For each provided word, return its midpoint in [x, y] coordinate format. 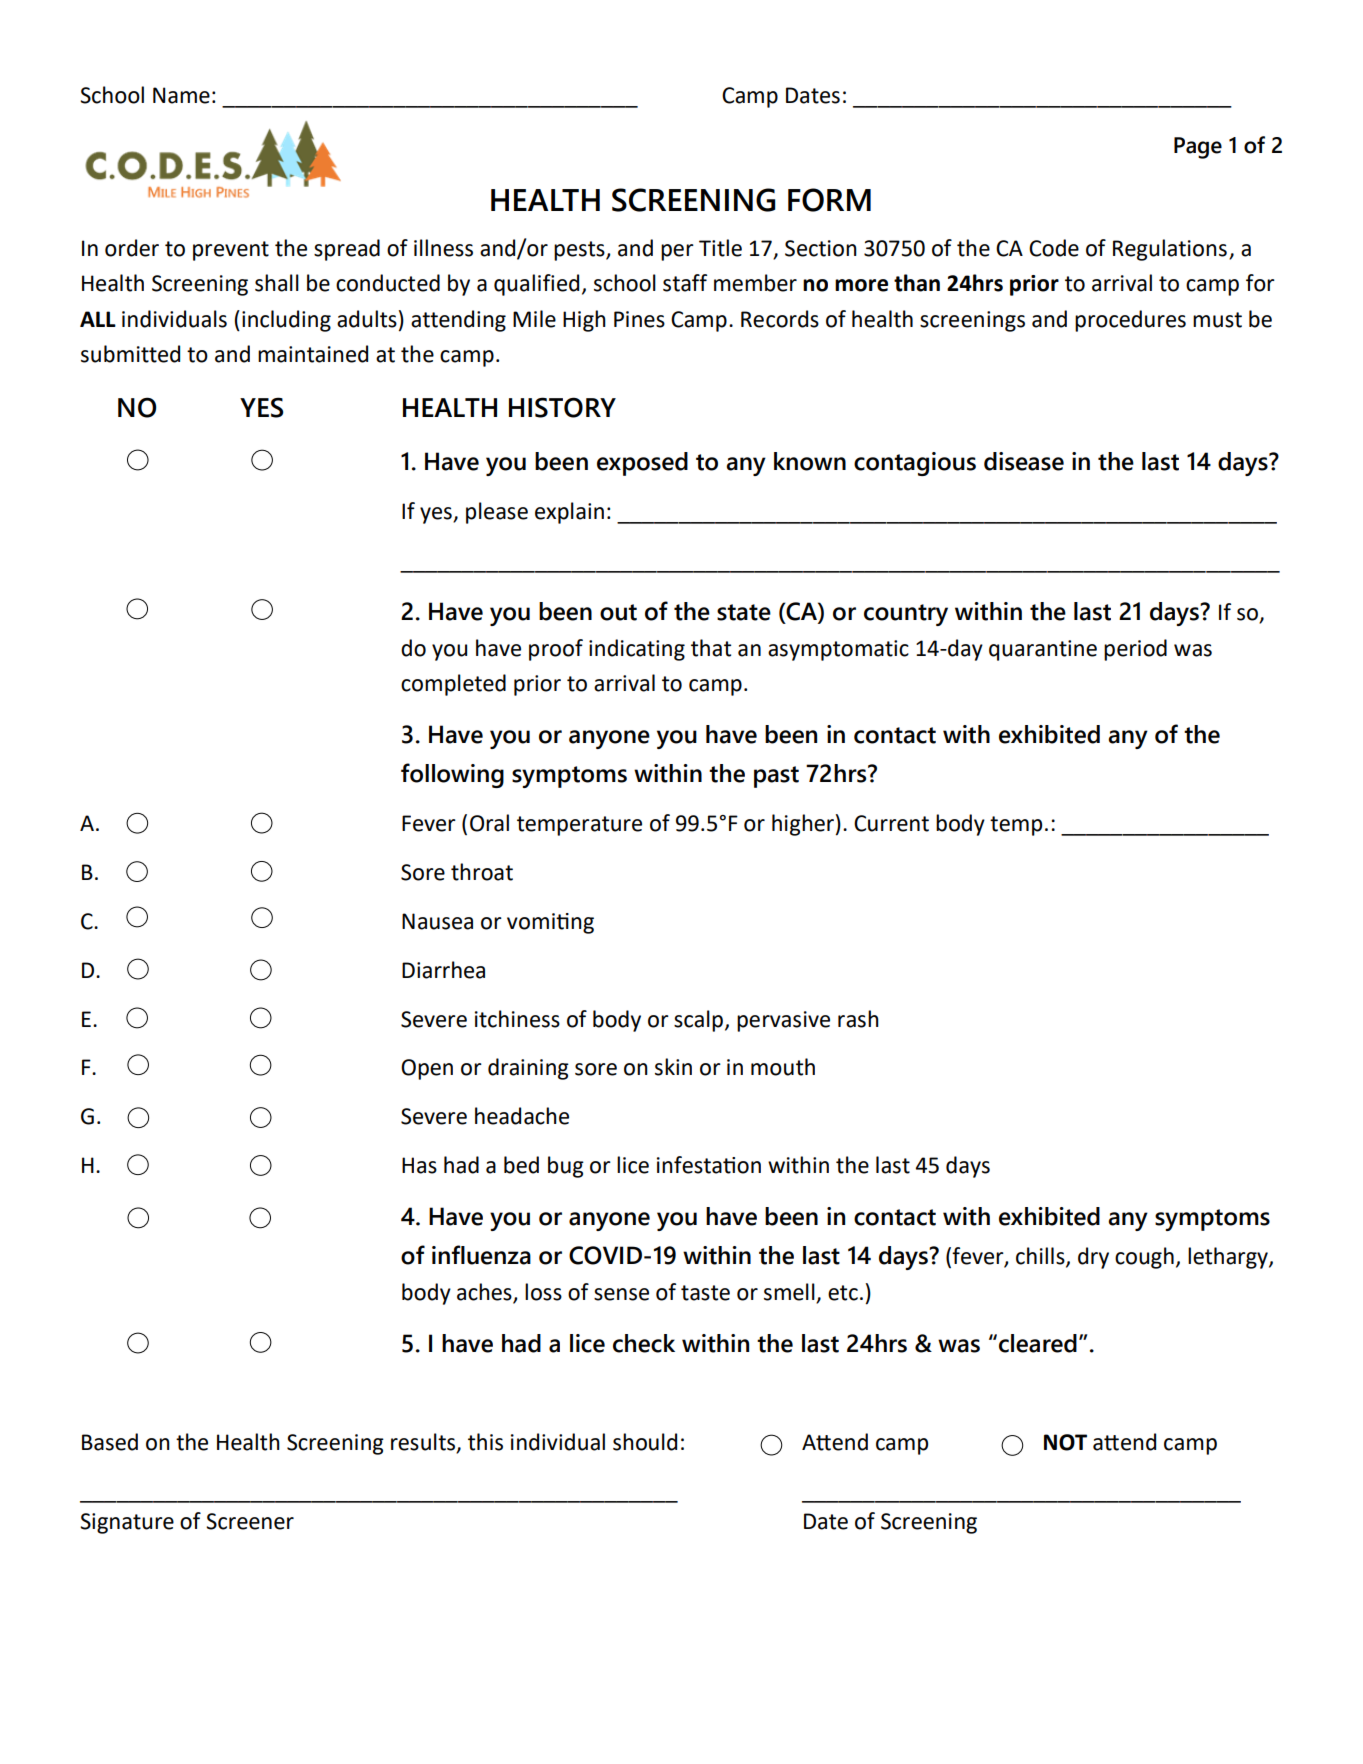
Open [427, 1069]
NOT [1065, 1442]
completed [453, 685]
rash [858, 1019]
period [1135, 650]
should [645, 1442]
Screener [250, 1521]
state [744, 612]
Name [181, 95]
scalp [698, 1021]
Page [1198, 148]
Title [720, 248]
